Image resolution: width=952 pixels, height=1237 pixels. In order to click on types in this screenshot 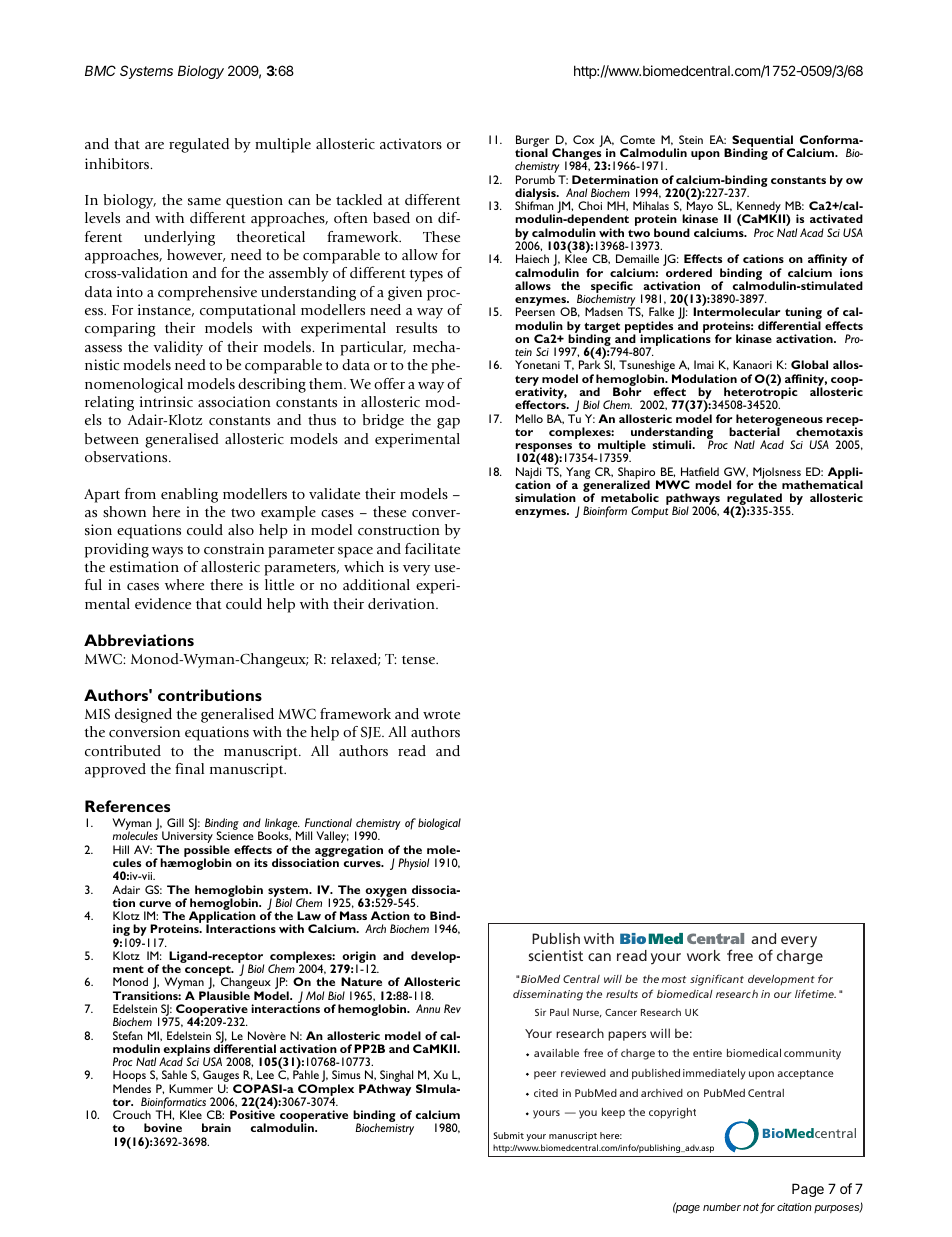, I will do `click(426, 275)`.
